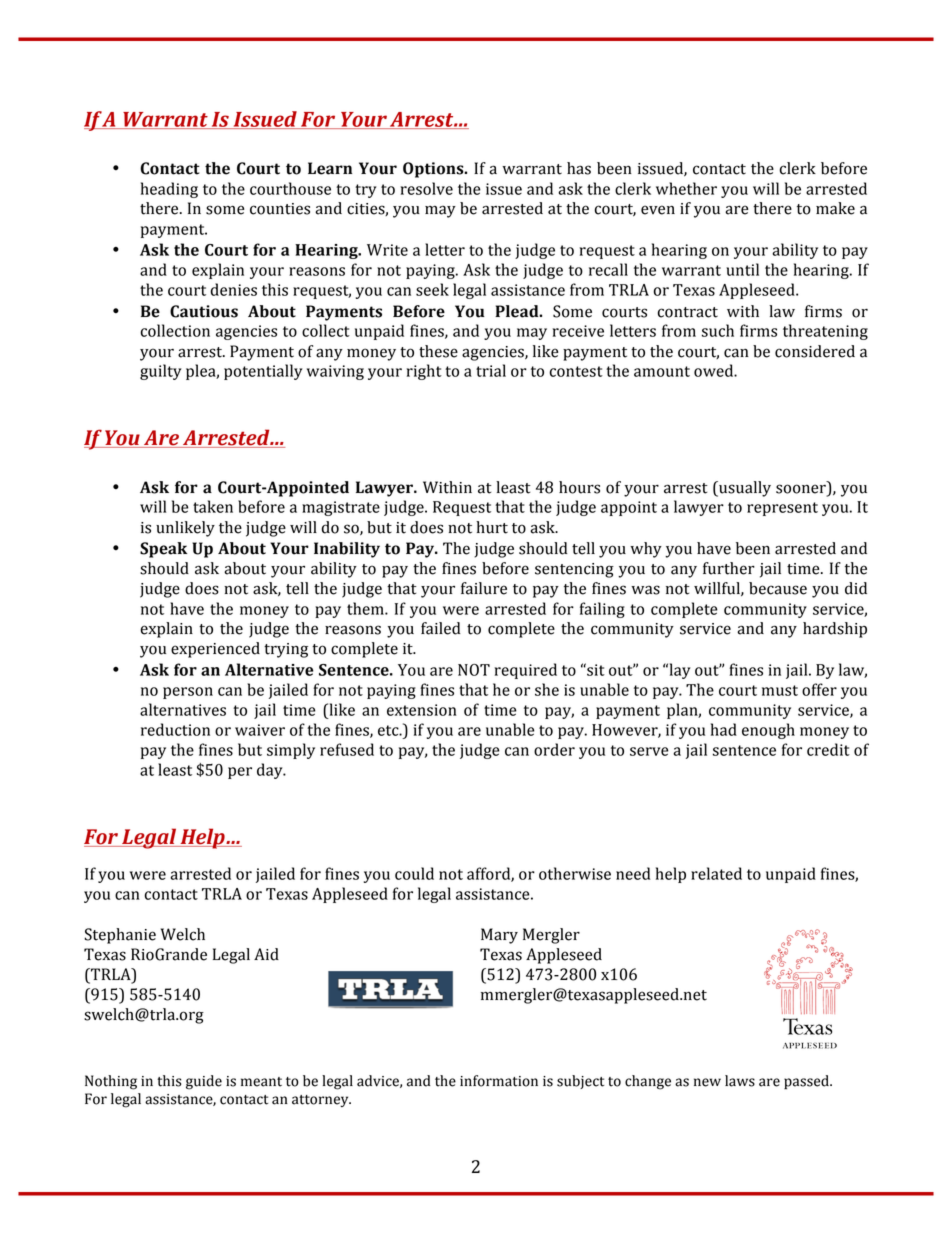 The width and height of the screenshot is (952, 1233). What do you see at coordinates (414, 873) in the screenshot?
I see `could` at bounding box center [414, 873].
